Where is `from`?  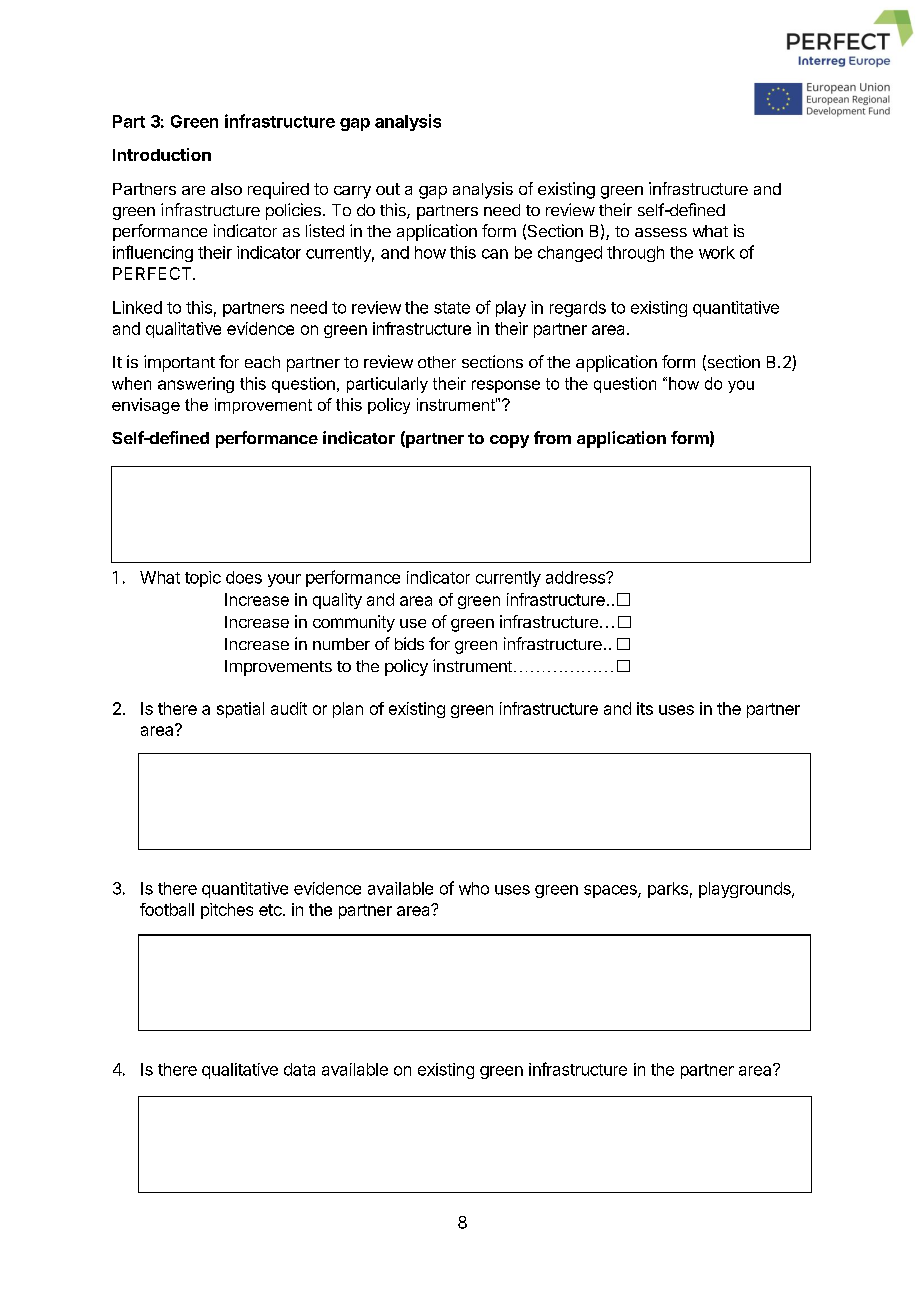 from is located at coordinates (552, 437).
